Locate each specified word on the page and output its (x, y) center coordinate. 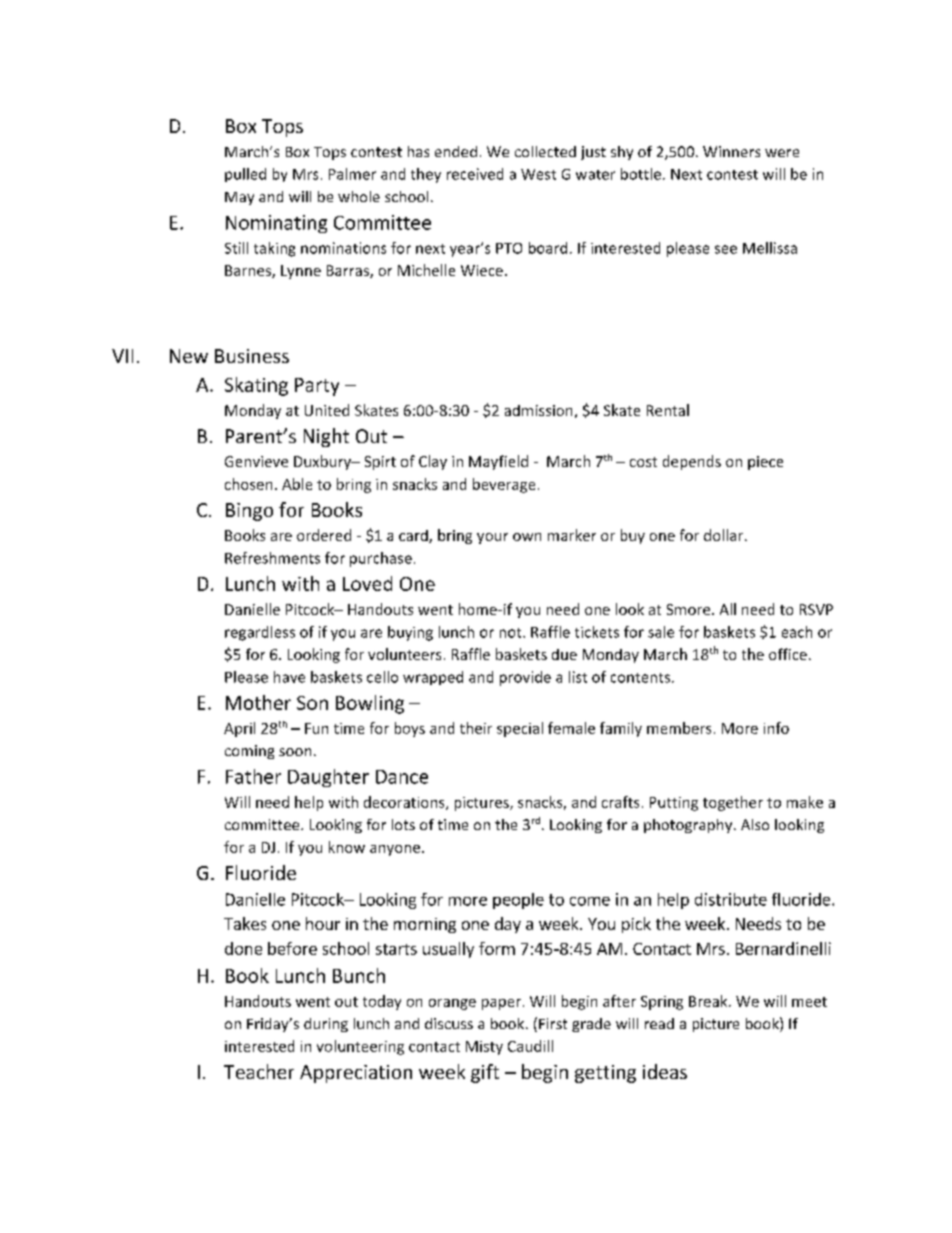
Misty (484, 1048)
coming (249, 752)
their (476, 728)
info (776, 728)
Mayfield (498, 462)
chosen (248, 484)
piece (765, 463)
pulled (245, 175)
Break (709, 1001)
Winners (731, 151)
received (475, 174)
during (326, 1025)
